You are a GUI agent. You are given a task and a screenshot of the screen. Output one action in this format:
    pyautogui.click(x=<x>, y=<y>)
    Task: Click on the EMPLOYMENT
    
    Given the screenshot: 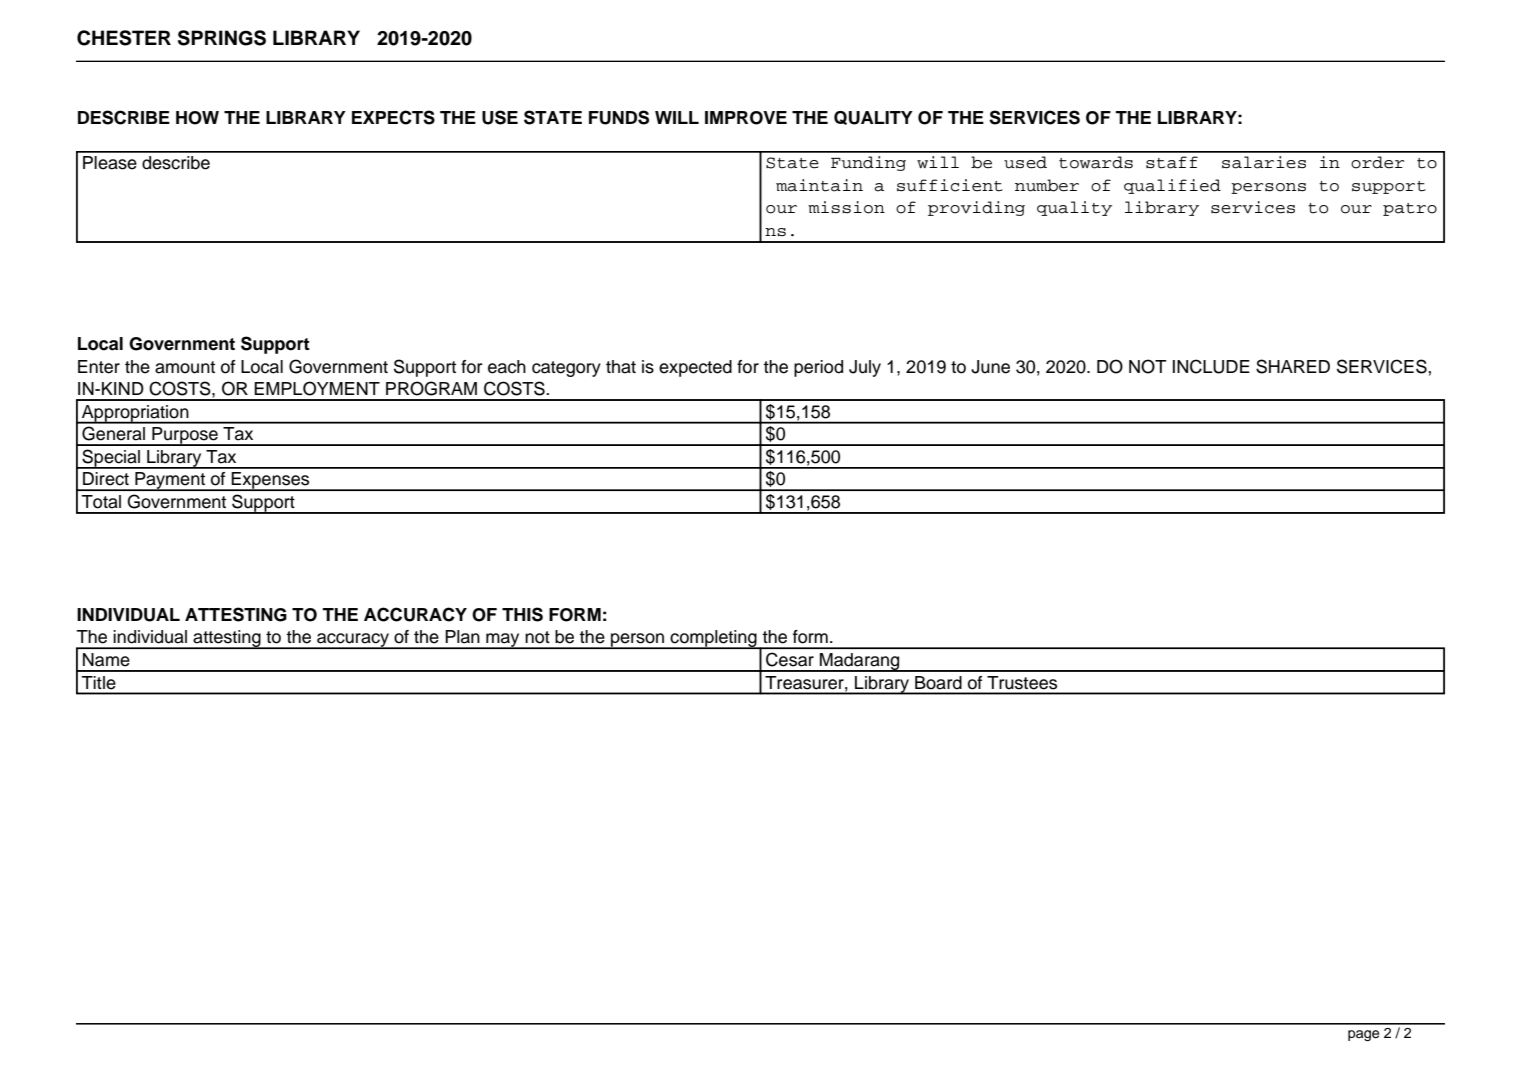 What is the action you would take?
    pyautogui.click(x=317, y=388)
